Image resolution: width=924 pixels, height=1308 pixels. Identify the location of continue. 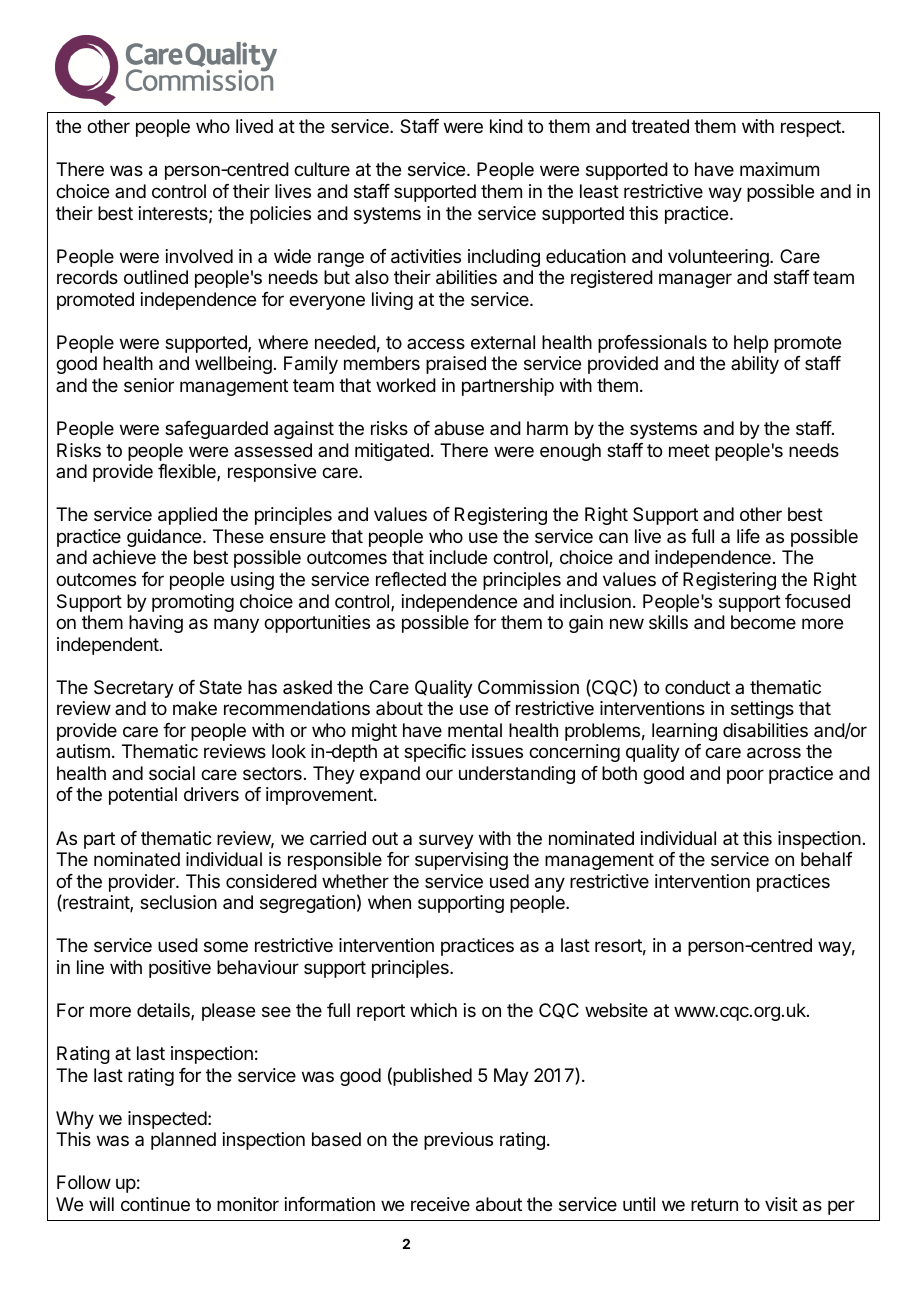
(155, 1204).
